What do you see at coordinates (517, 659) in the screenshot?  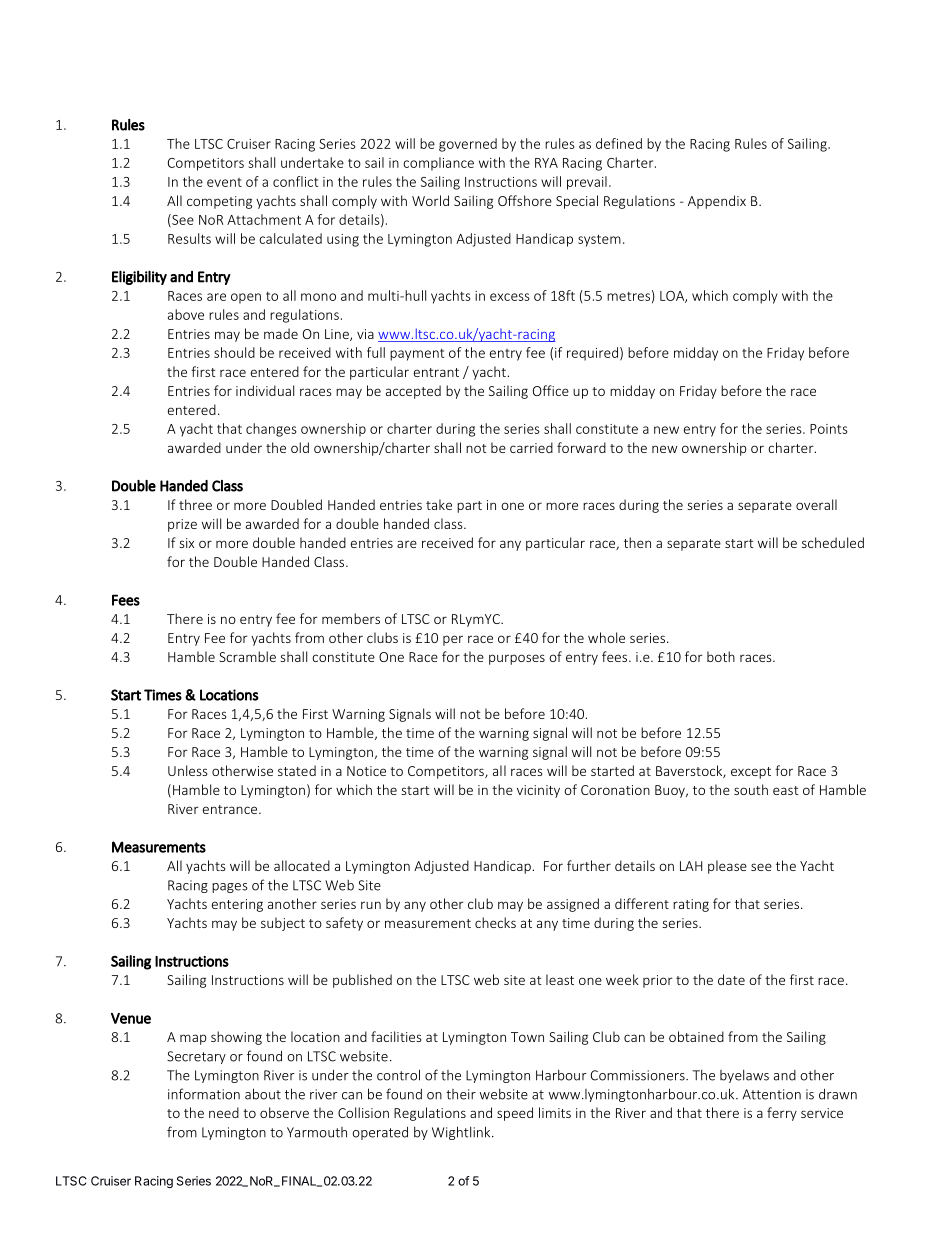 I see `purposes` at bounding box center [517, 659].
